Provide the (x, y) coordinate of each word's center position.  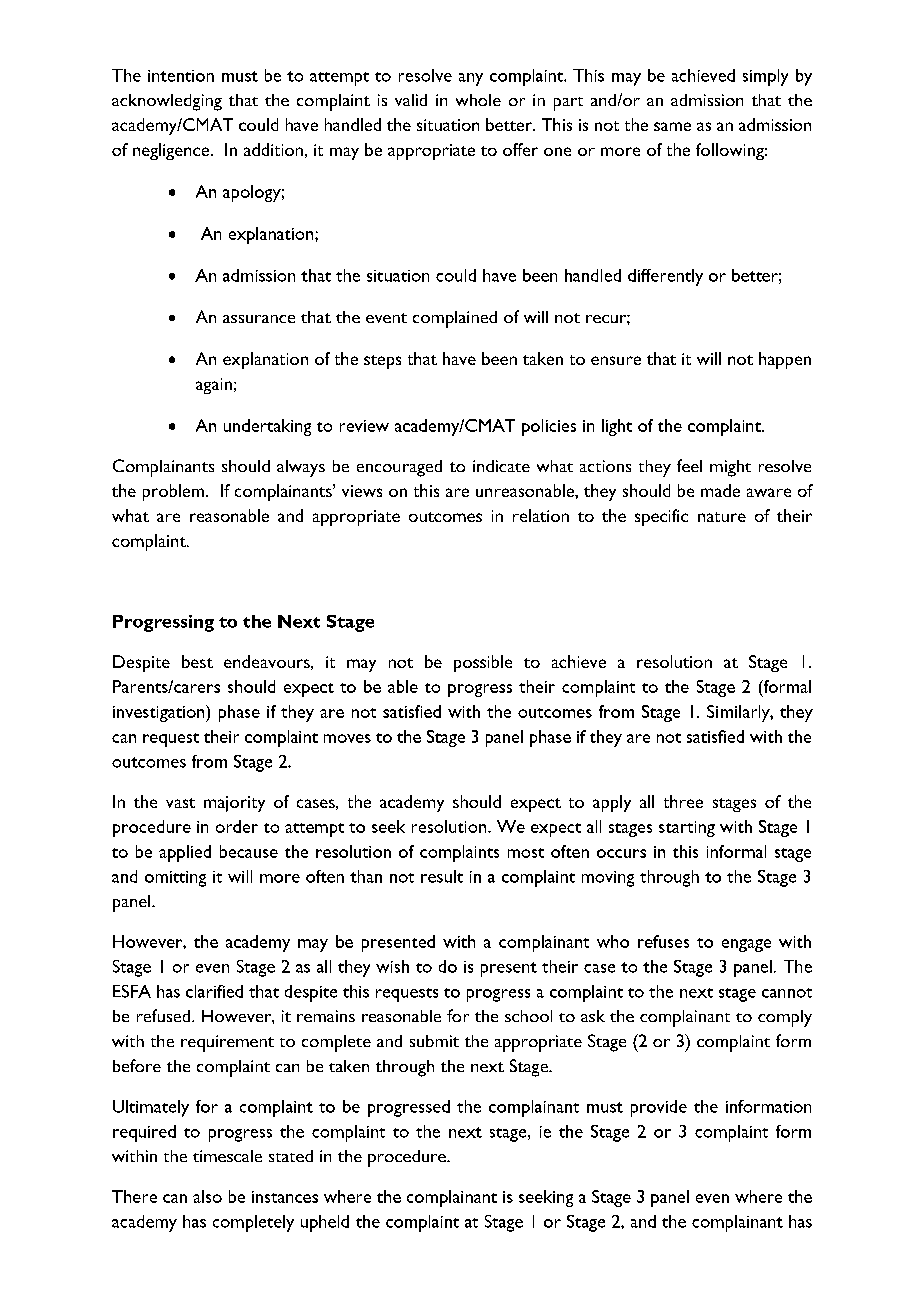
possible (483, 663)
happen (785, 360)
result (442, 876)
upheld (325, 1223)
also (207, 1196)
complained (455, 319)
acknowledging (167, 102)
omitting (175, 879)
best (197, 661)
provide (659, 1108)
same (672, 126)
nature (722, 517)
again (214, 386)
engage (746, 945)
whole (478, 100)
